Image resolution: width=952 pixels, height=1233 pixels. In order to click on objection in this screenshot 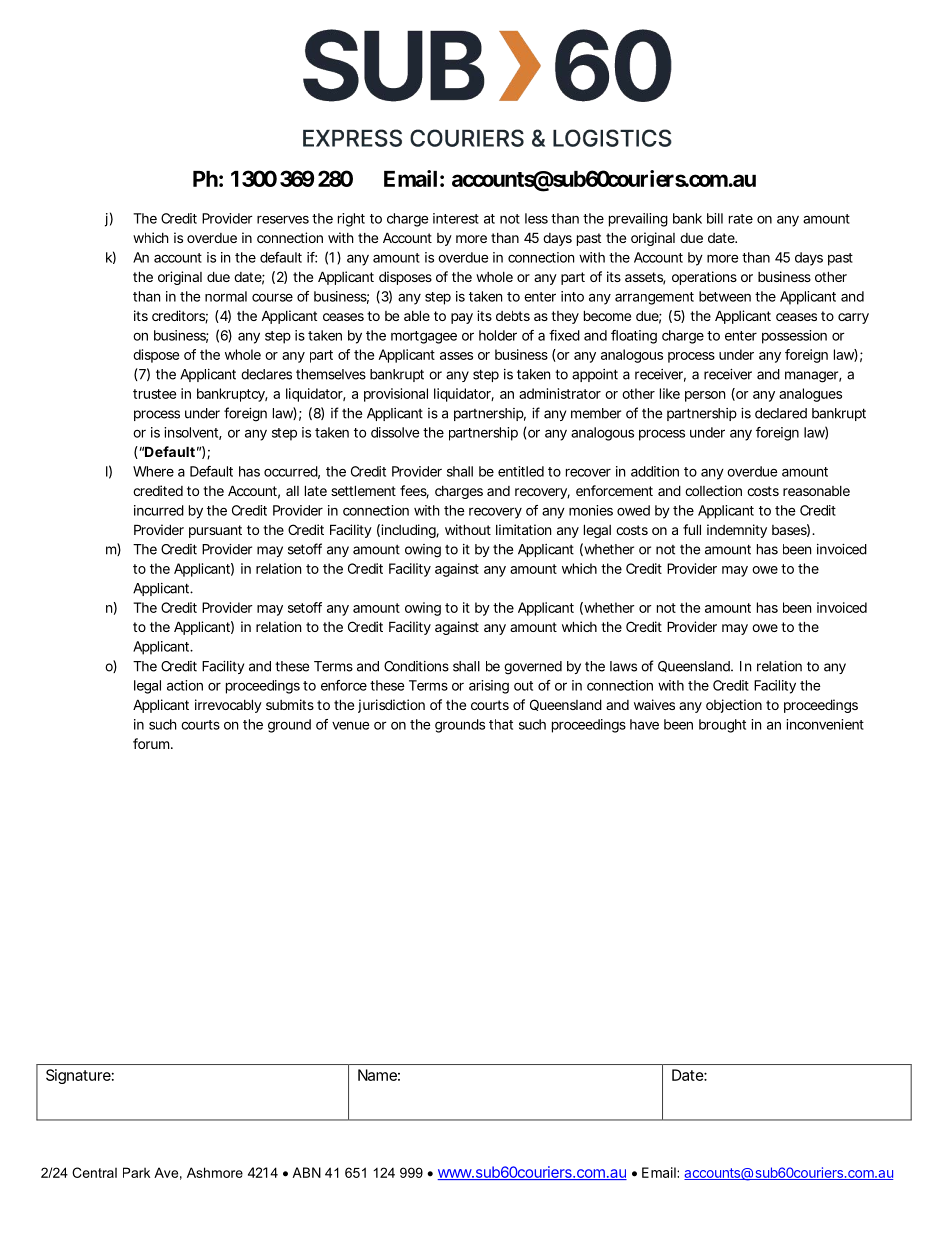, I will do `click(734, 706)`.
